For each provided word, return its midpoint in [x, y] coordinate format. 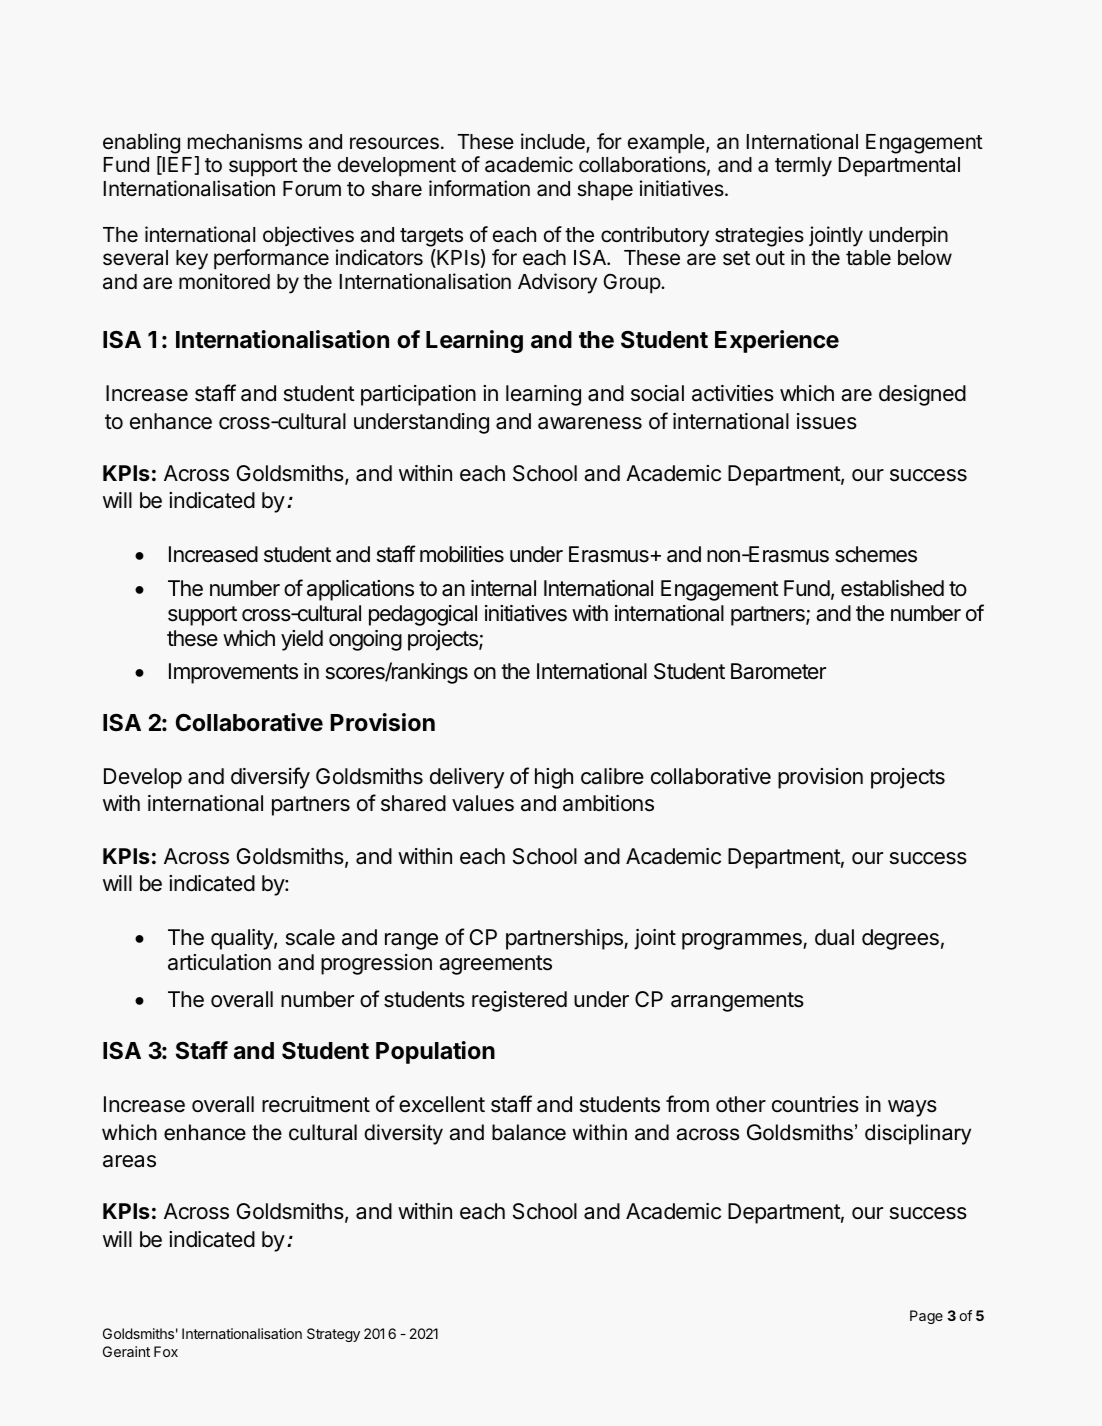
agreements [495, 965]
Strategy [333, 1335]
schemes [876, 554]
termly [803, 167]
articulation [219, 962]
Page [926, 1317]
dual [834, 937]
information [479, 188]
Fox [166, 1351]
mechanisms [245, 141]
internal [503, 588]
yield [302, 640]
